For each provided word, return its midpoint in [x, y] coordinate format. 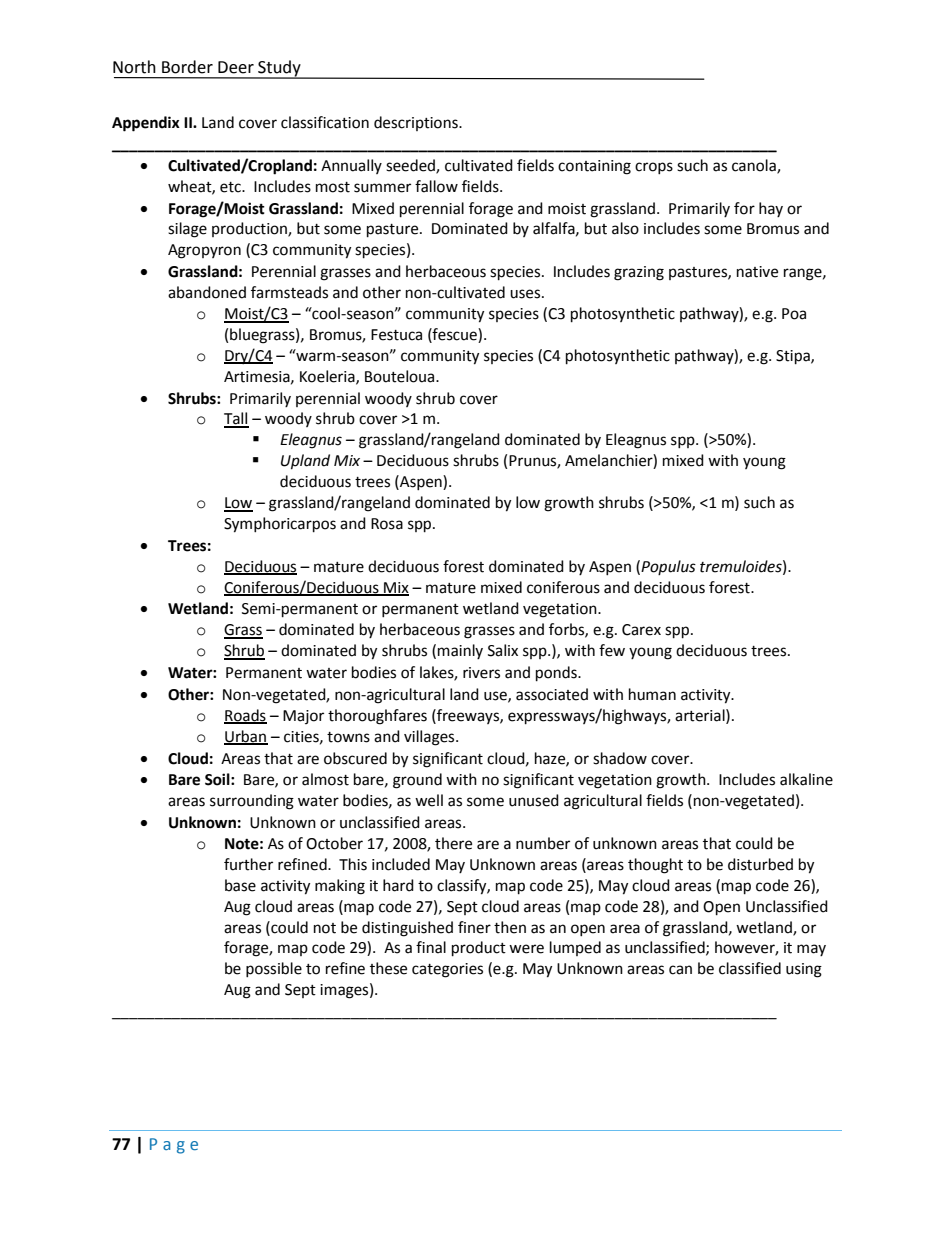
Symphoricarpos [280, 525]
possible [274, 969]
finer [474, 927]
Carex [641, 630]
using [804, 970]
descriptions [417, 123]
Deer [236, 67]
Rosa [387, 524]
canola [755, 166]
